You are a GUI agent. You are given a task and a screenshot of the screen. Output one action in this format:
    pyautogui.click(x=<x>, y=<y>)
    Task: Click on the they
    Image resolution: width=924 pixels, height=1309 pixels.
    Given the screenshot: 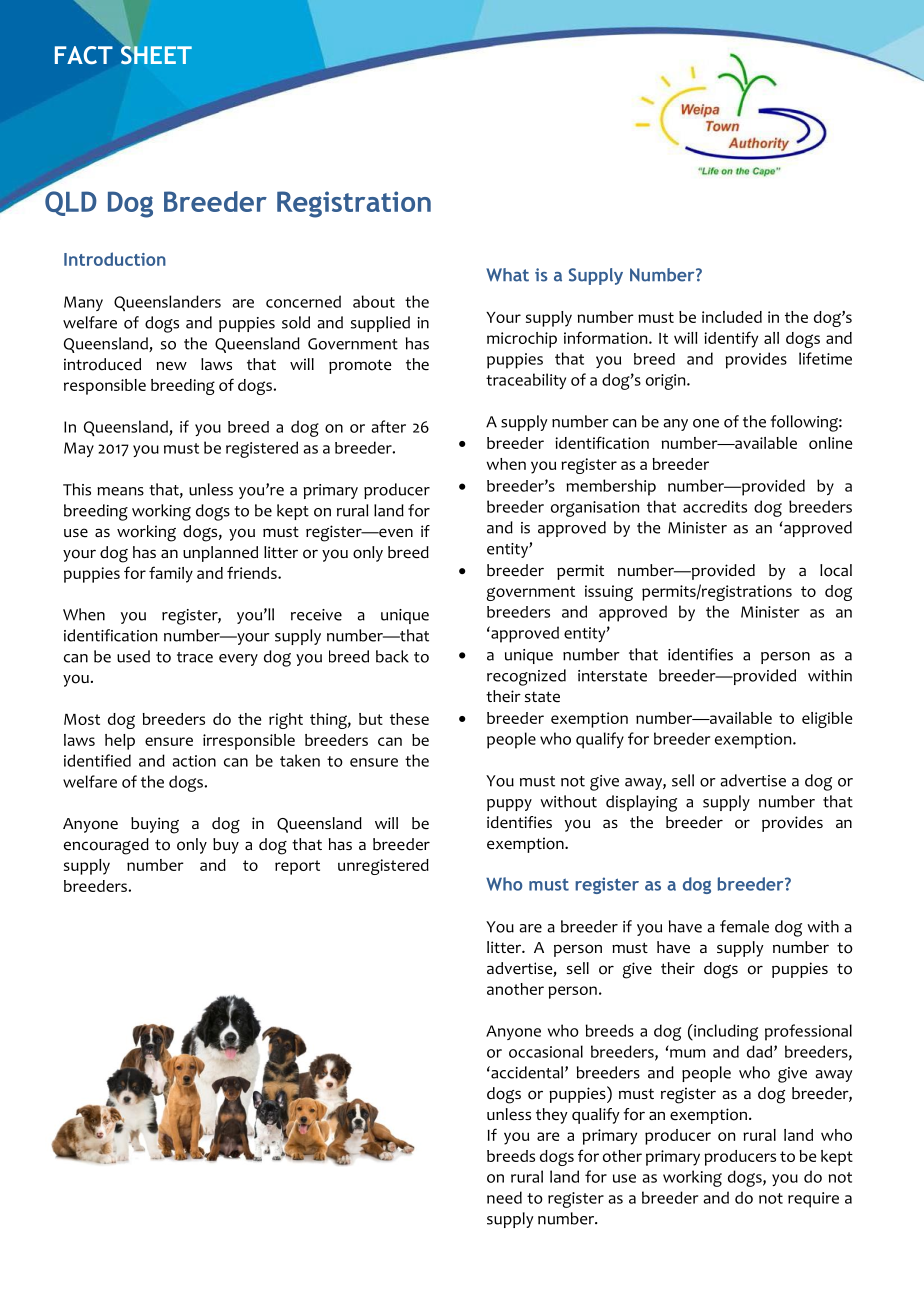 What is the action you would take?
    pyautogui.click(x=552, y=1116)
